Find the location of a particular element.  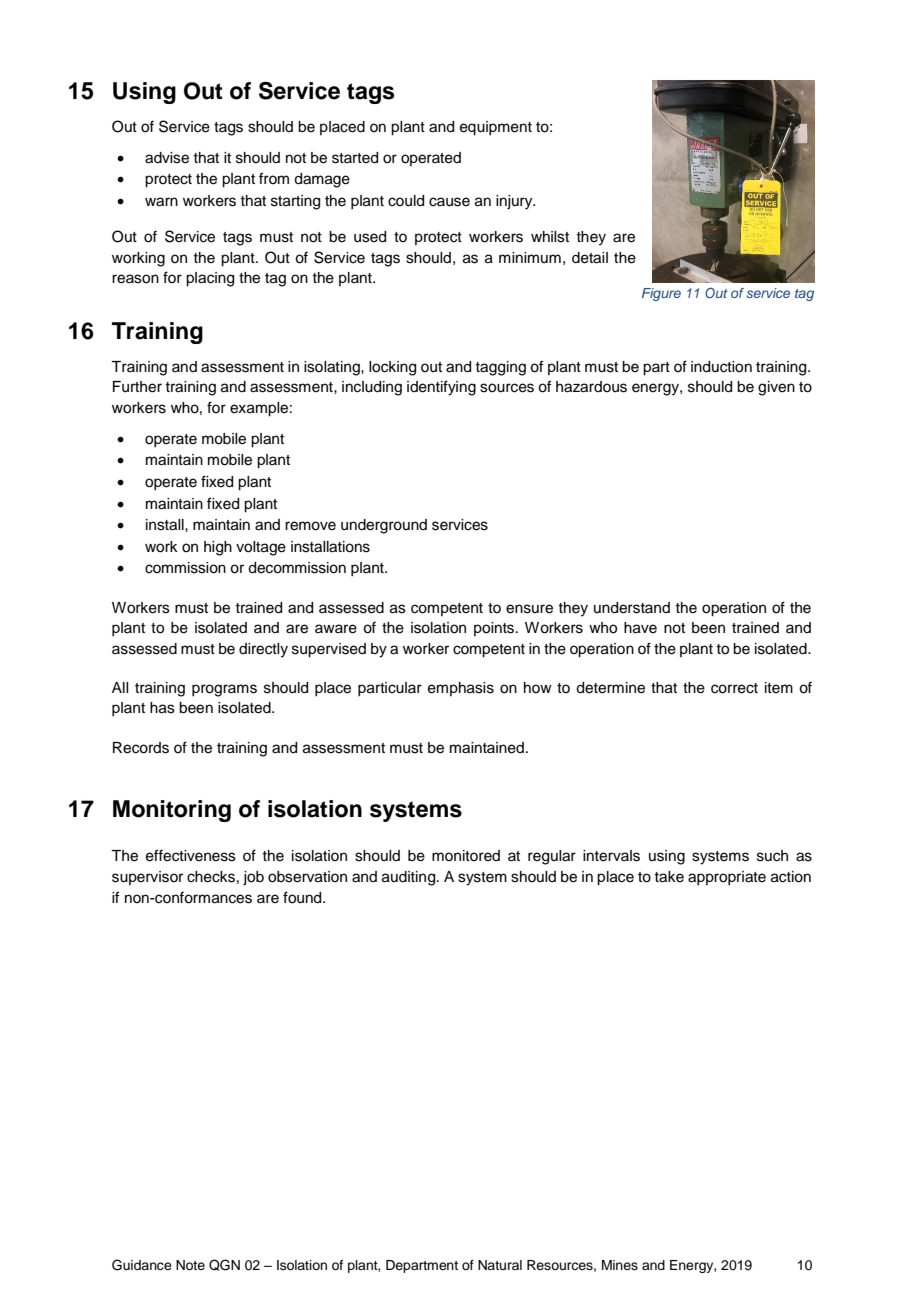

underground is located at coordinates (384, 526).
